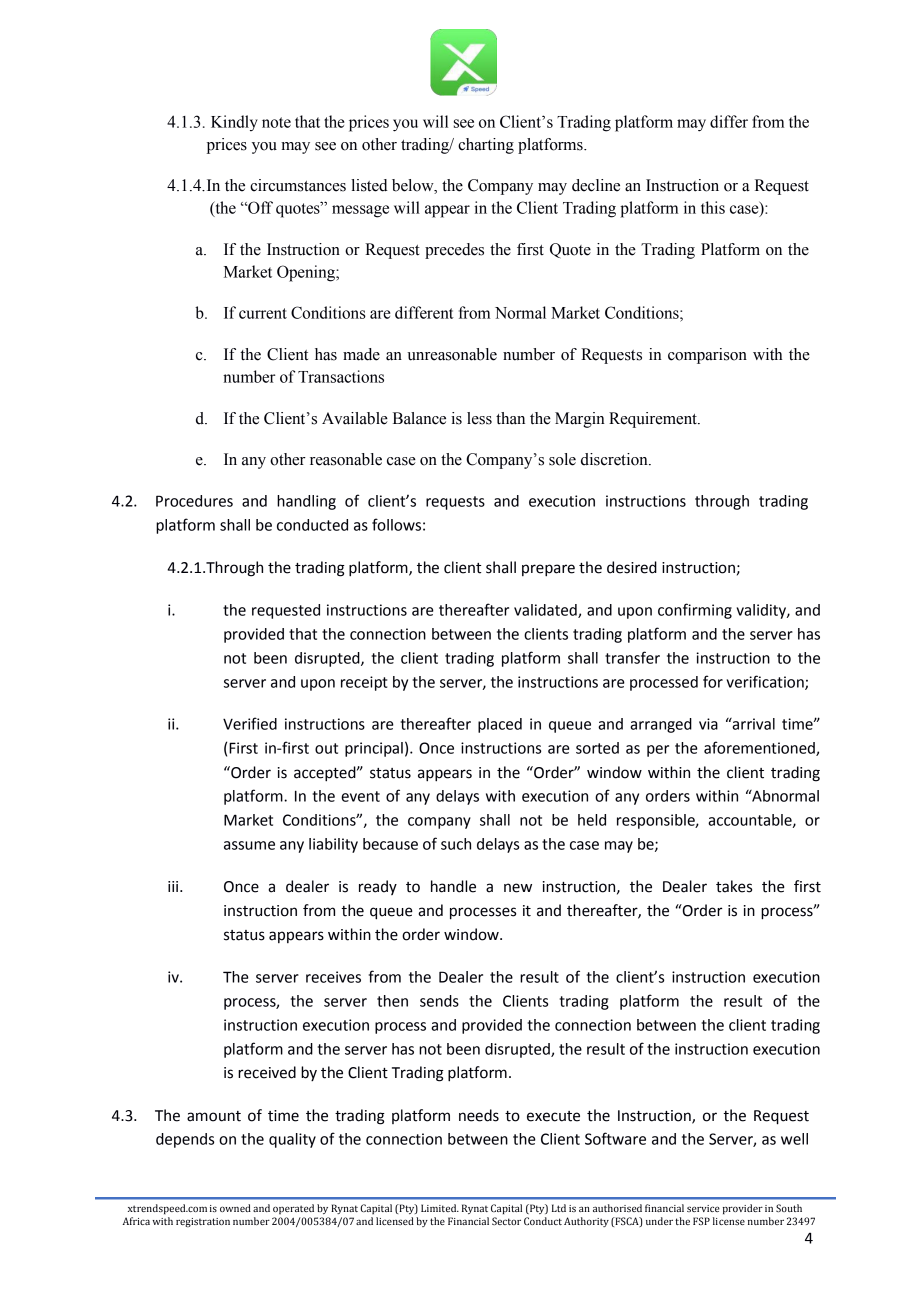 Image resolution: width=924 pixels, height=1307 pixels. I want to click on handle, so click(453, 886).
